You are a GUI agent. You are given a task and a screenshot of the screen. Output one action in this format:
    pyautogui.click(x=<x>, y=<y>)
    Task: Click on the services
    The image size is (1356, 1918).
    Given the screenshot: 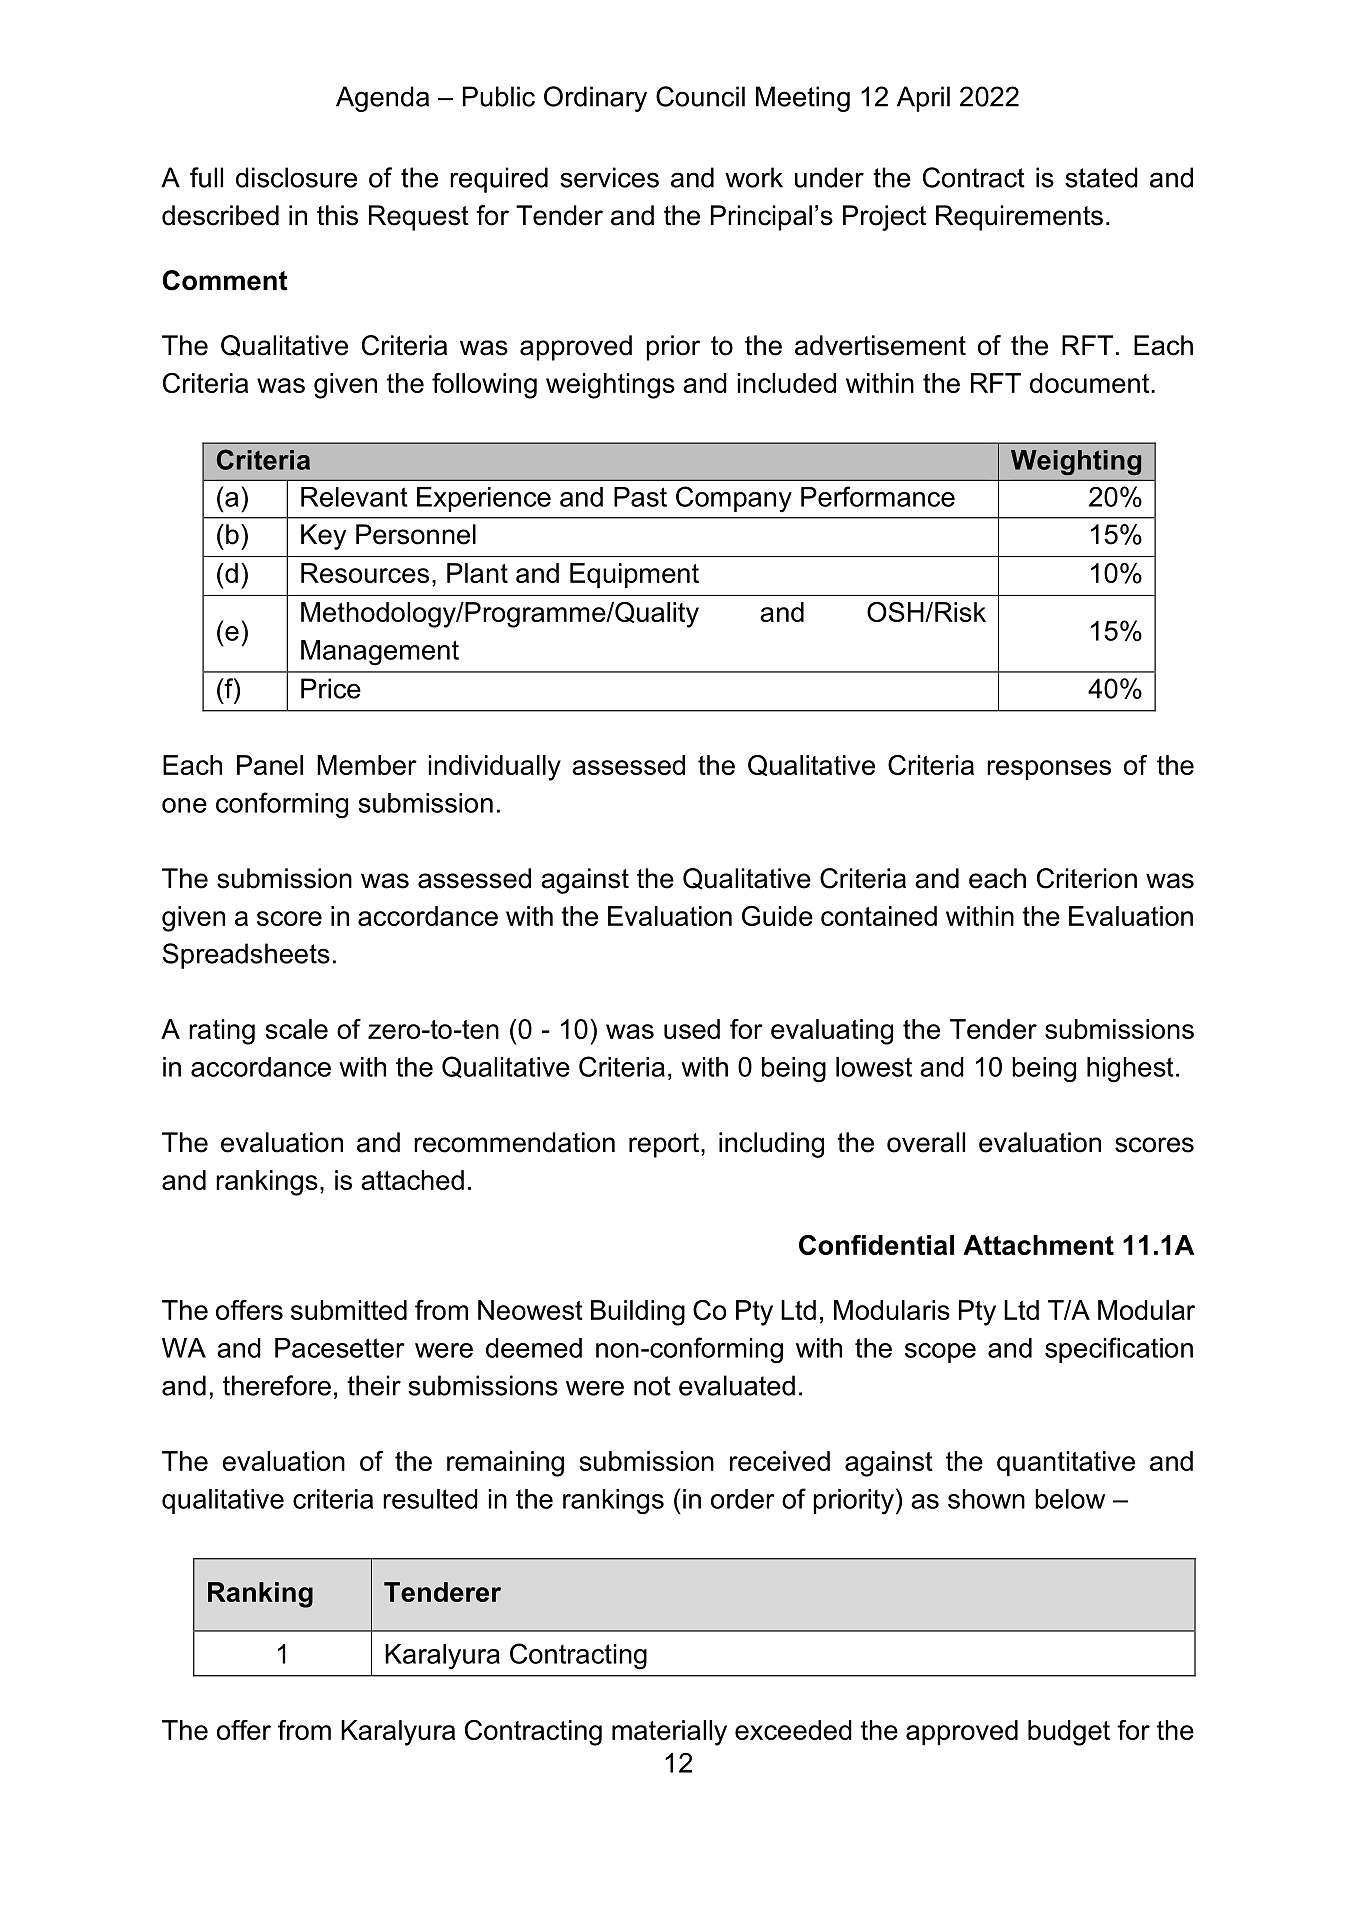 What is the action you would take?
    pyautogui.click(x=609, y=177)
